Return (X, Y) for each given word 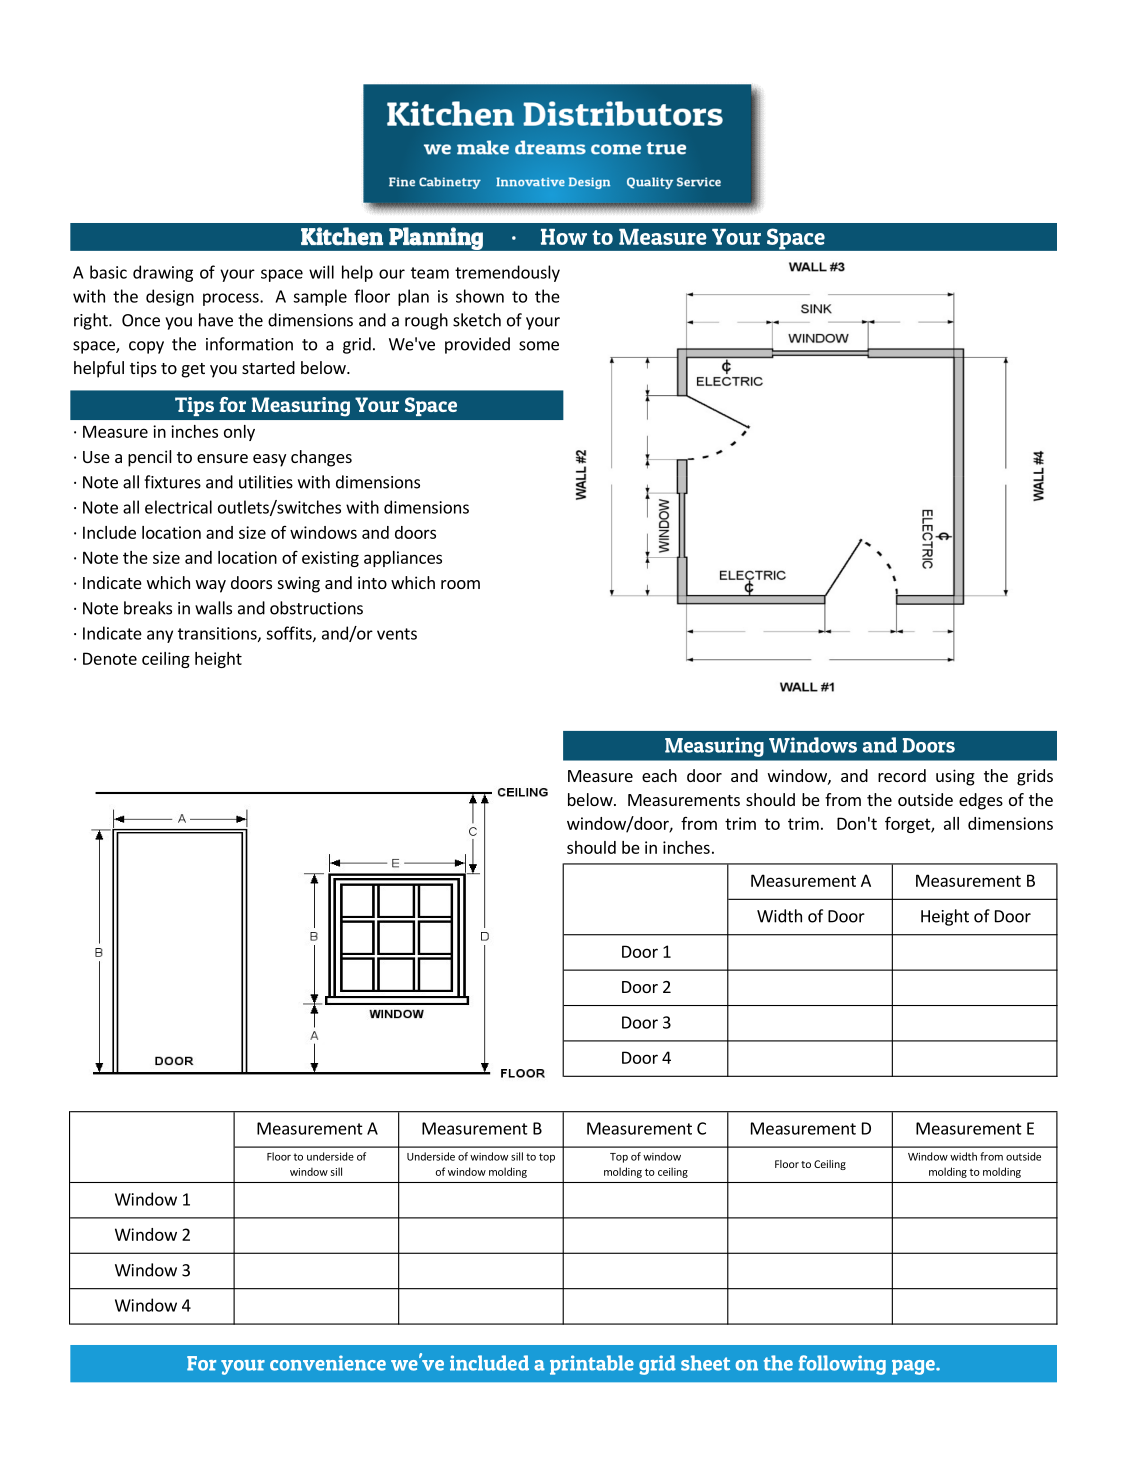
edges (981, 801)
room (460, 584)
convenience (328, 1363)
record (902, 775)
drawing (163, 273)
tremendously (507, 273)
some (539, 346)
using (955, 777)
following (842, 1365)
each (659, 775)
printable (592, 1365)
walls (213, 608)
